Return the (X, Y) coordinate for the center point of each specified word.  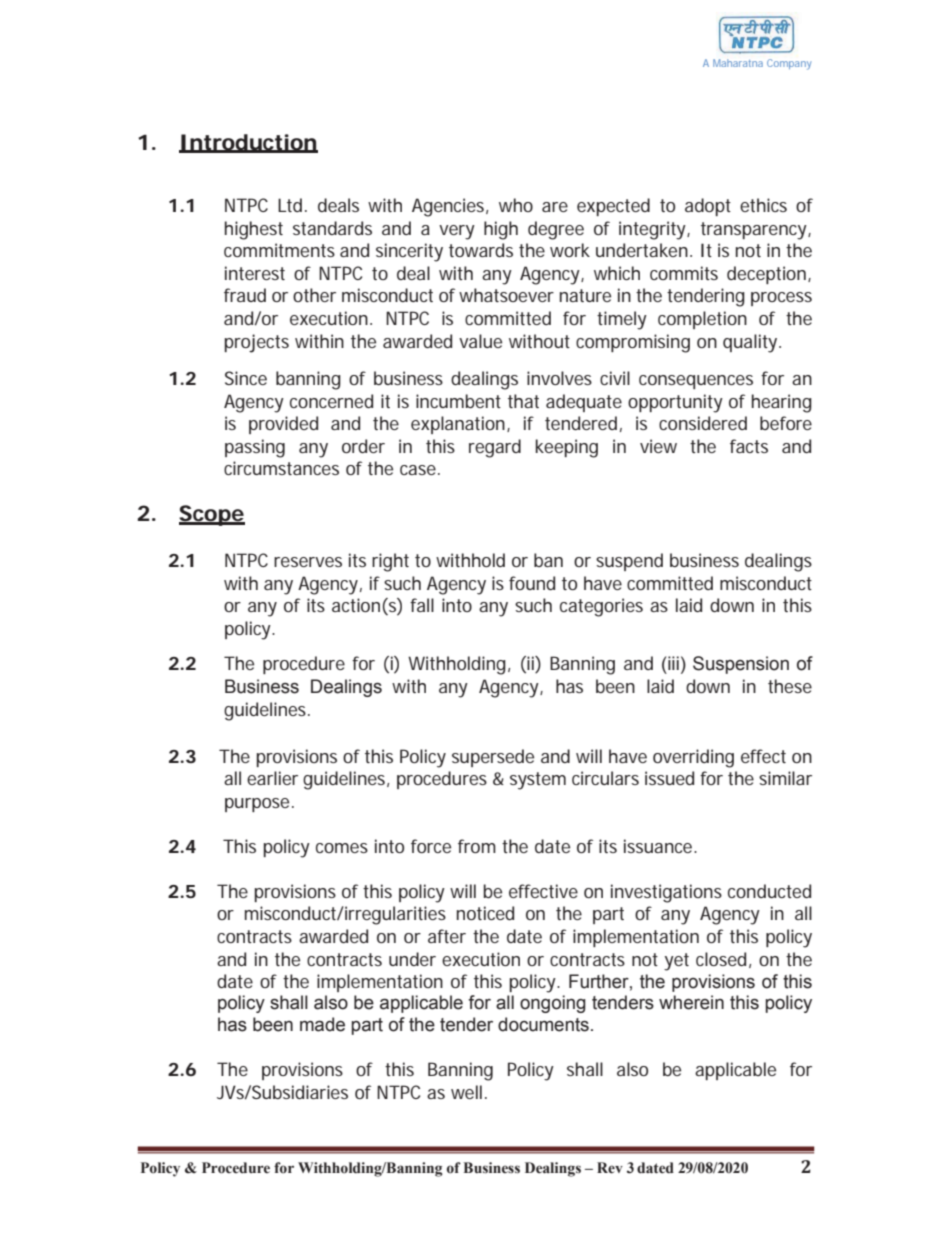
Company (789, 64)
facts (749, 446)
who (516, 205)
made (322, 1024)
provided (283, 425)
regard (495, 448)
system (538, 781)
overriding (693, 758)
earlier (272, 778)
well (466, 1092)
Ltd (290, 205)
